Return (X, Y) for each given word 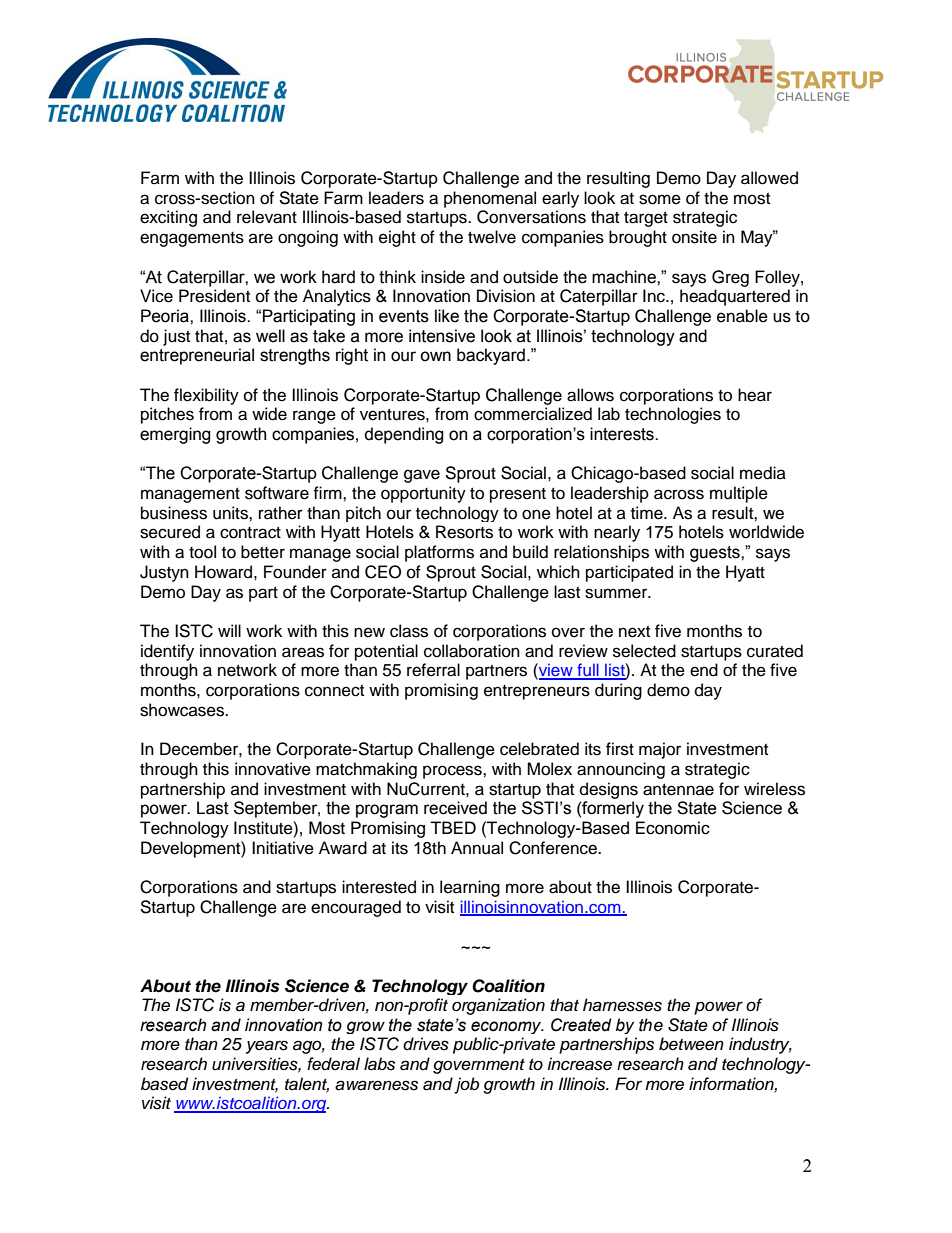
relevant (267, 217)
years (267, 1047)
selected (644, 651)
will (229, 630)
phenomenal (490, 199)
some (660, 199)
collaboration (472, 651)
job (466, 1085)
